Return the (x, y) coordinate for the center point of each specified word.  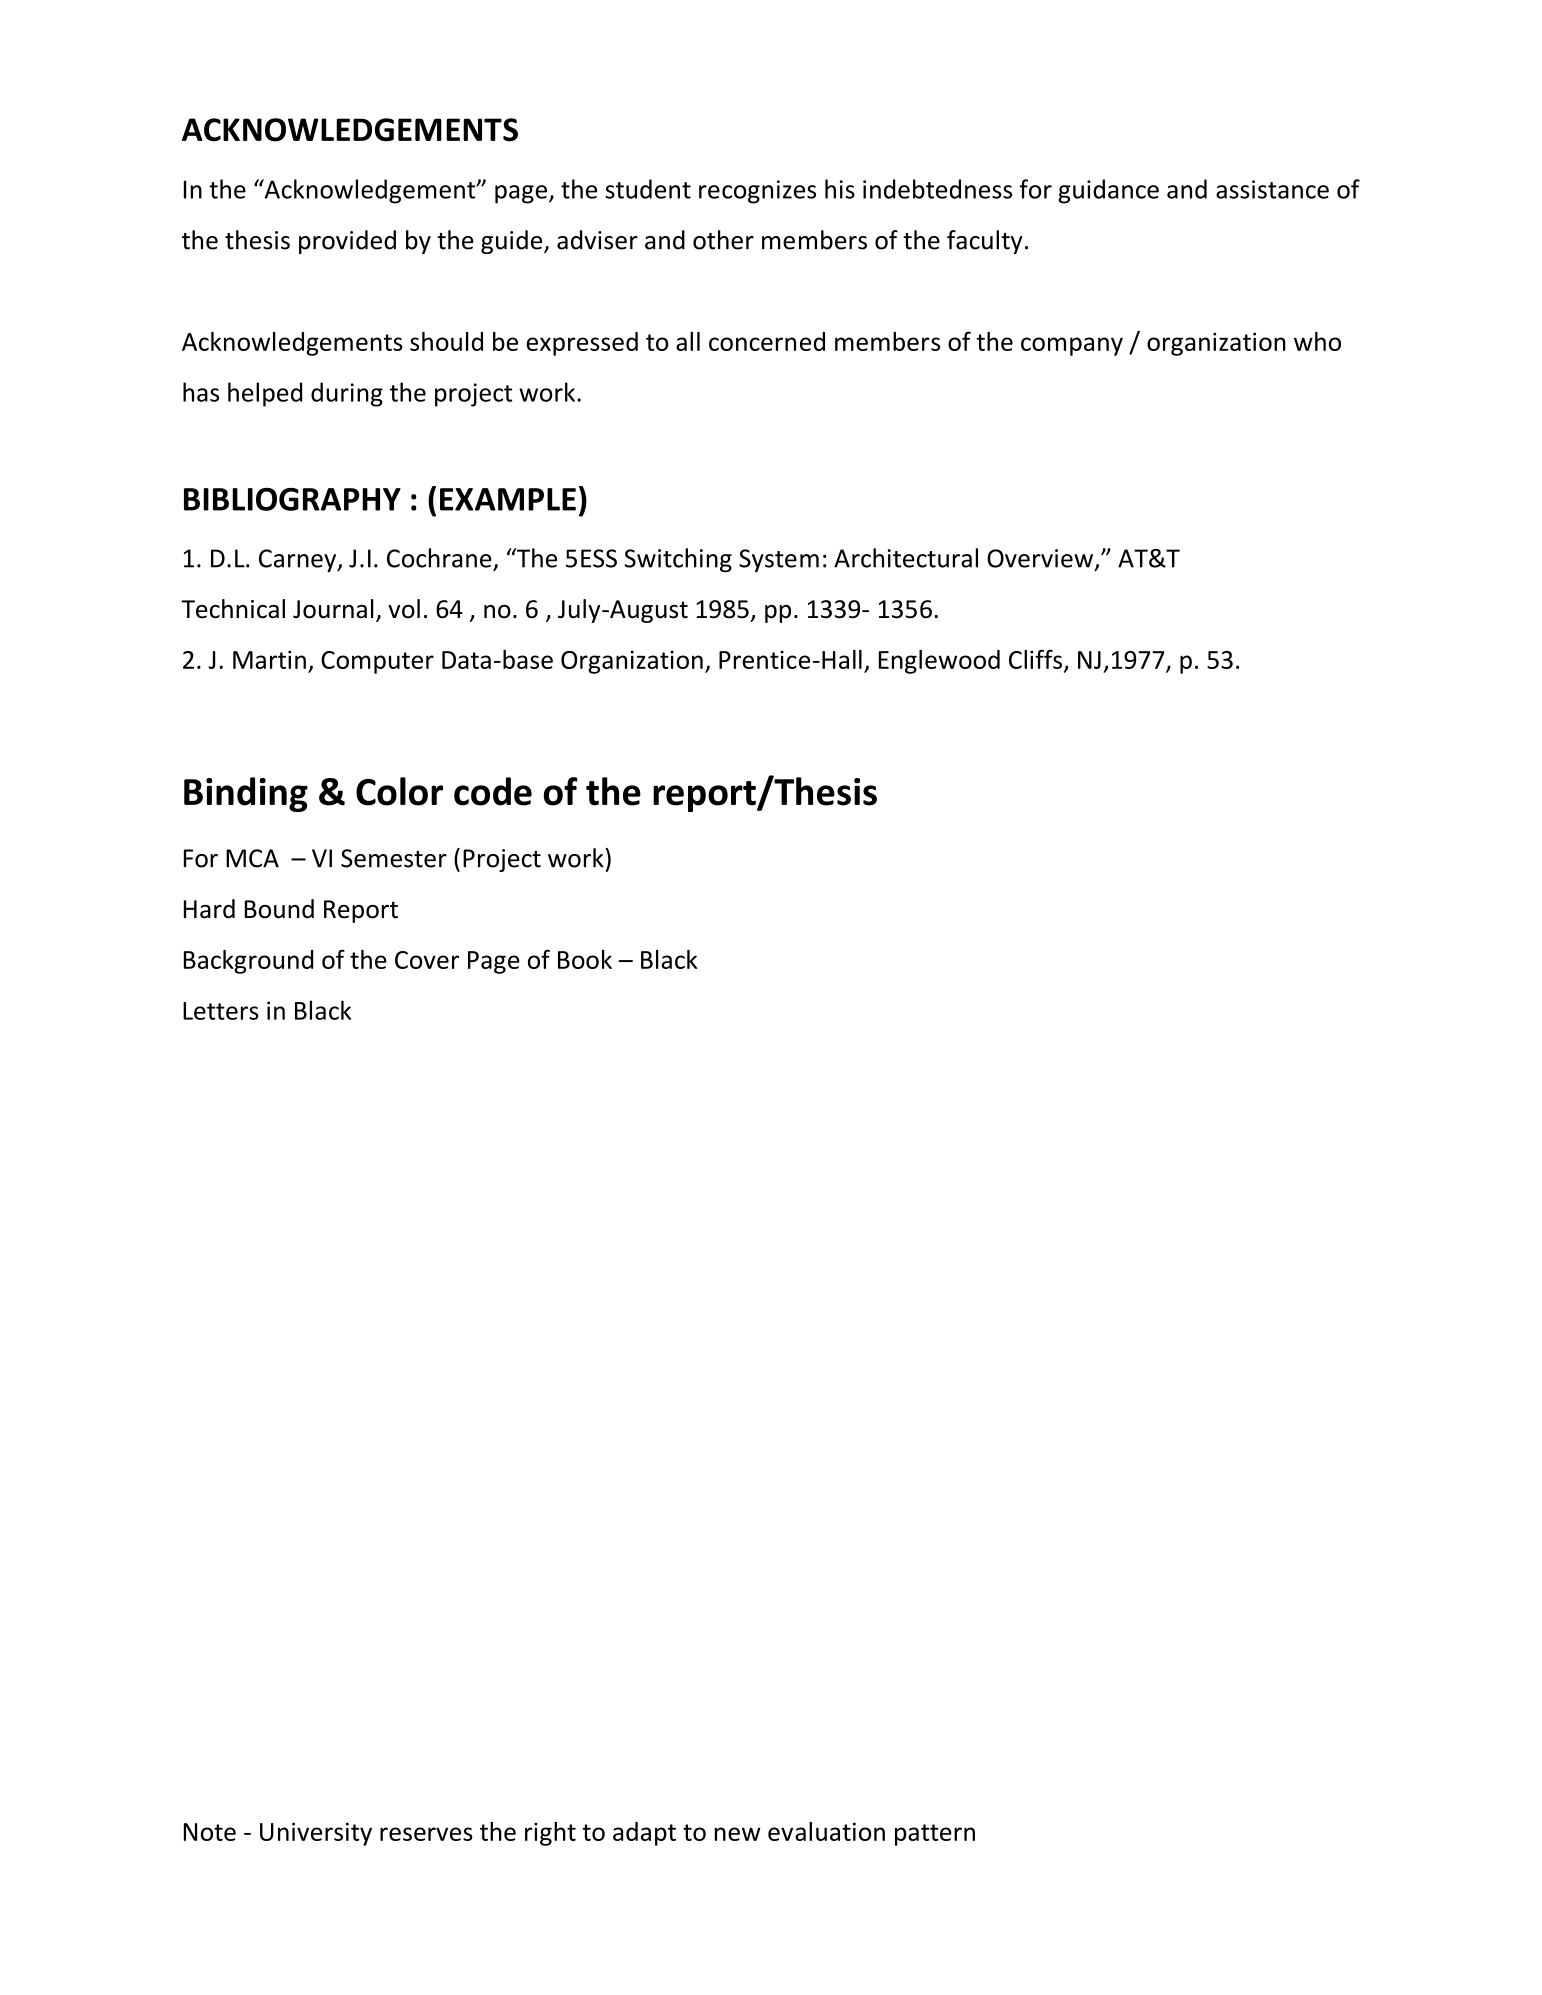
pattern (935, 1835)
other (723, 240)
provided (347, 242)
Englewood (939, 662)
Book (585, 959)
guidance (1108, 191)
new (738, 1834)
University (316, 1834)
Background (248, 962)
